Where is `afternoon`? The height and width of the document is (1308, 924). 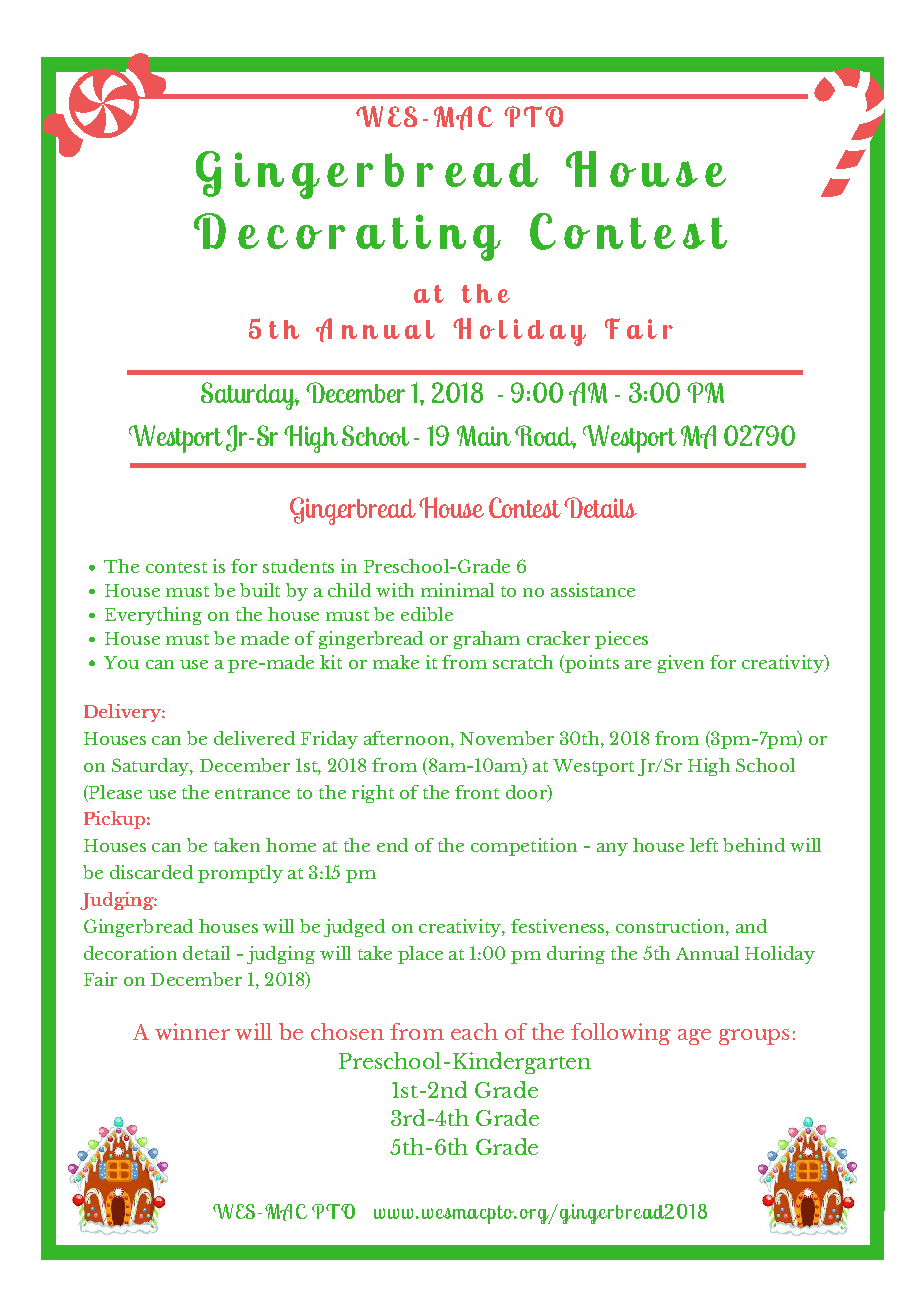
afternoon is located at coordinates (408, 739).
